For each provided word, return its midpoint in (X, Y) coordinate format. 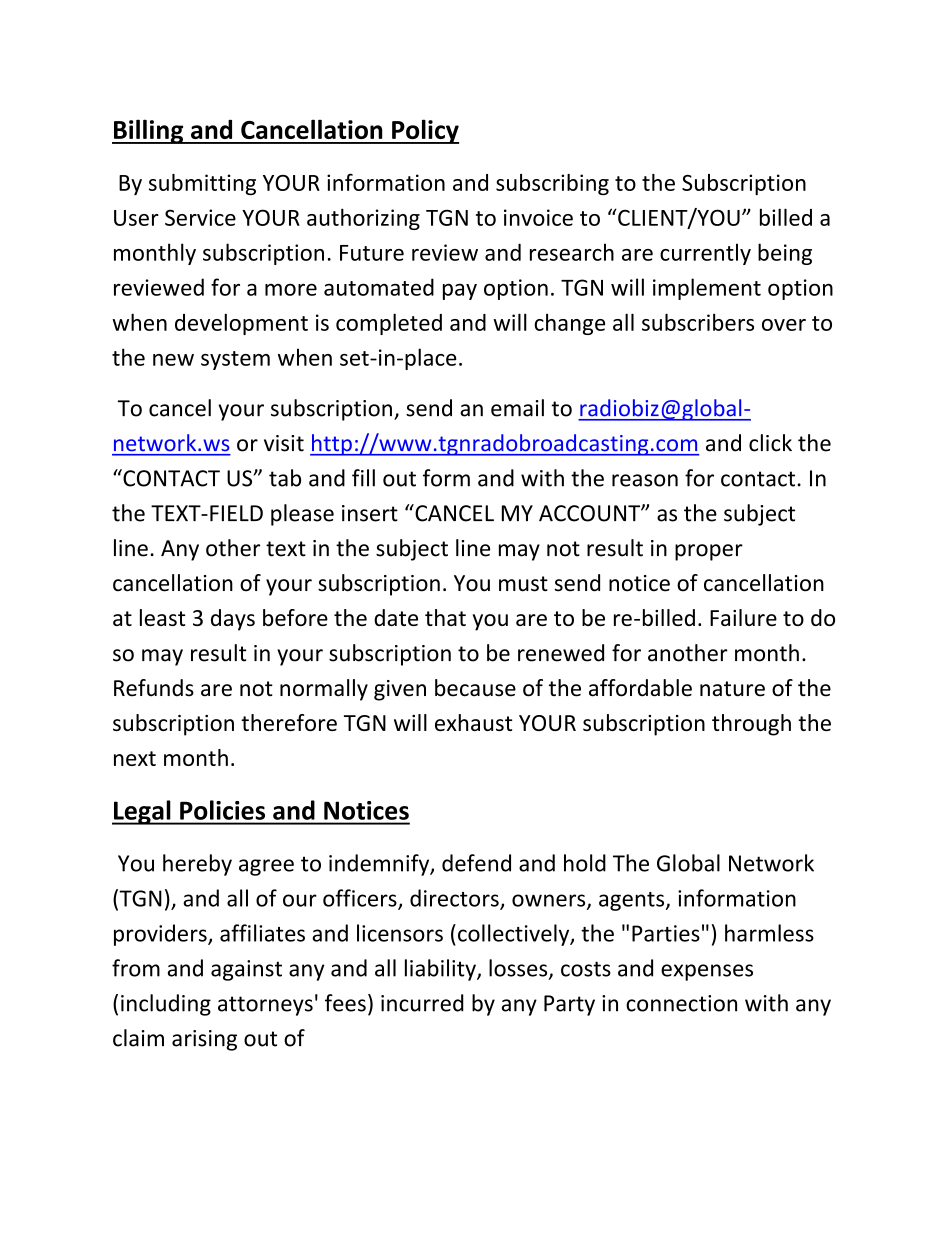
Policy (424, 131)
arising (204, 1040)
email (517, 408)
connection (681, 1003)
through (751, 725)
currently (705, 254)
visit (284, 443)
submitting (202, 184)
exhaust (473, 722)
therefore (289, 722)
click (770, 443)
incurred (422, 1003)
